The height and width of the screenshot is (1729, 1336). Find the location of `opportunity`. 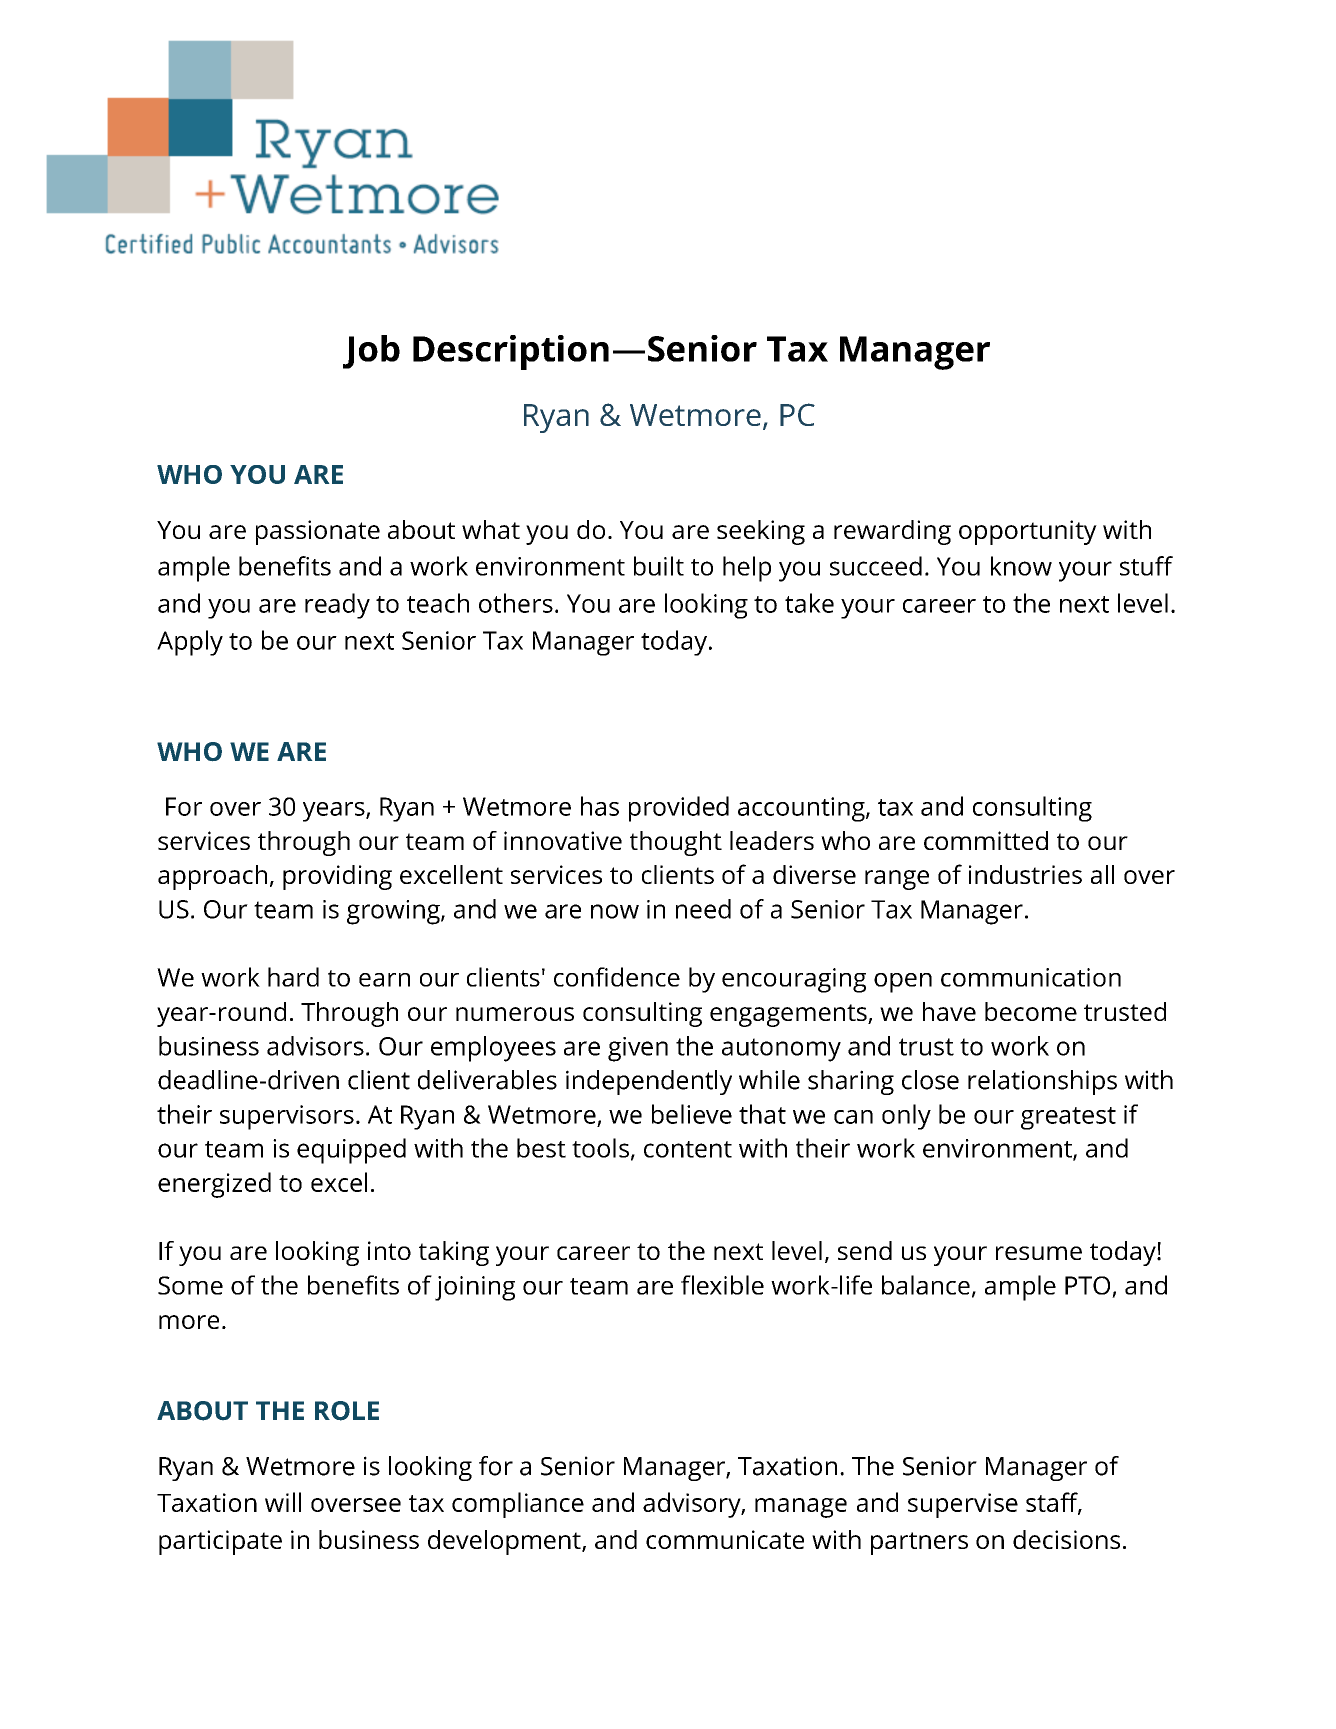

opportunity is located at coordinates (1028, 532).
